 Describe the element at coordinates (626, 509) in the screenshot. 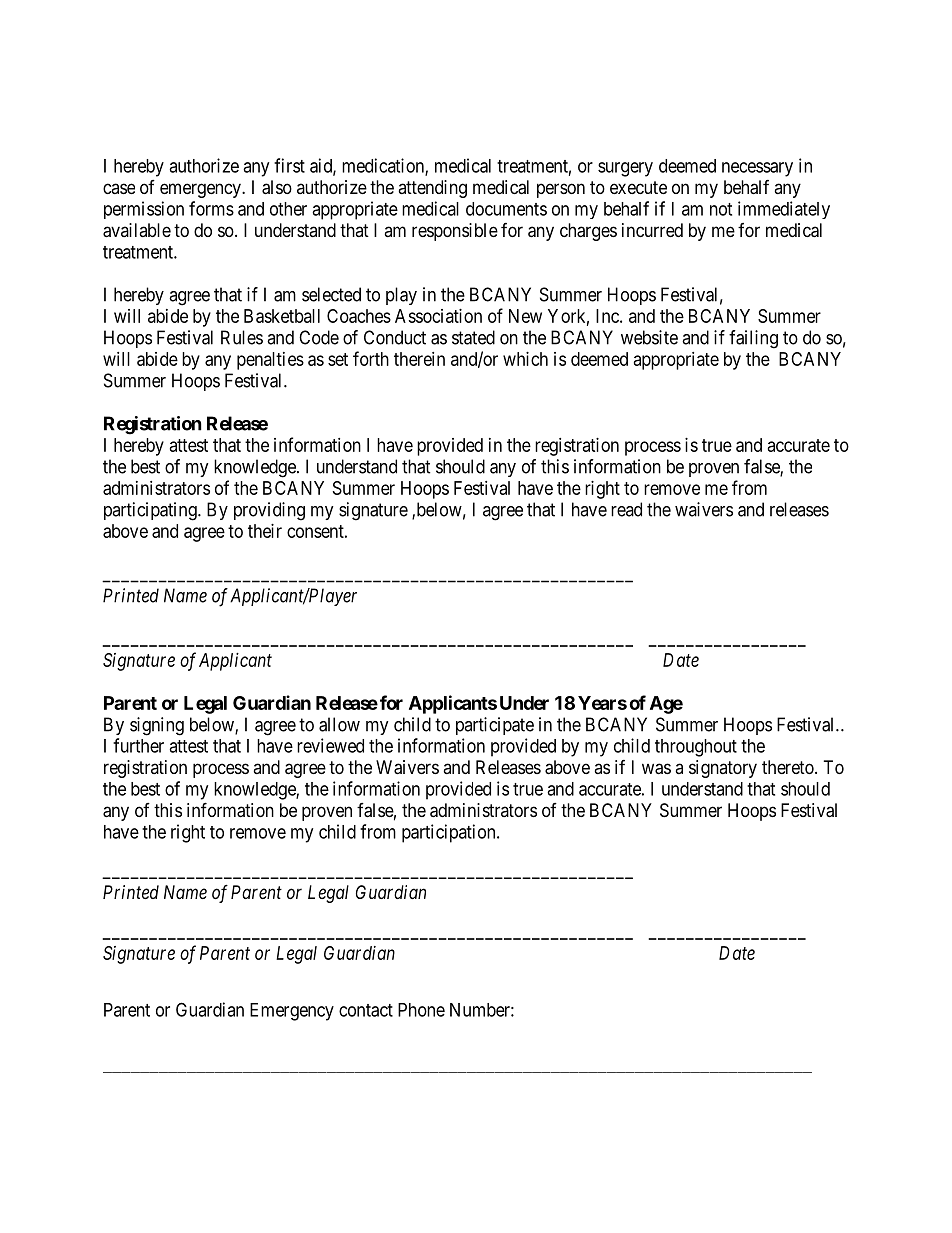

I see `read` at that location.
